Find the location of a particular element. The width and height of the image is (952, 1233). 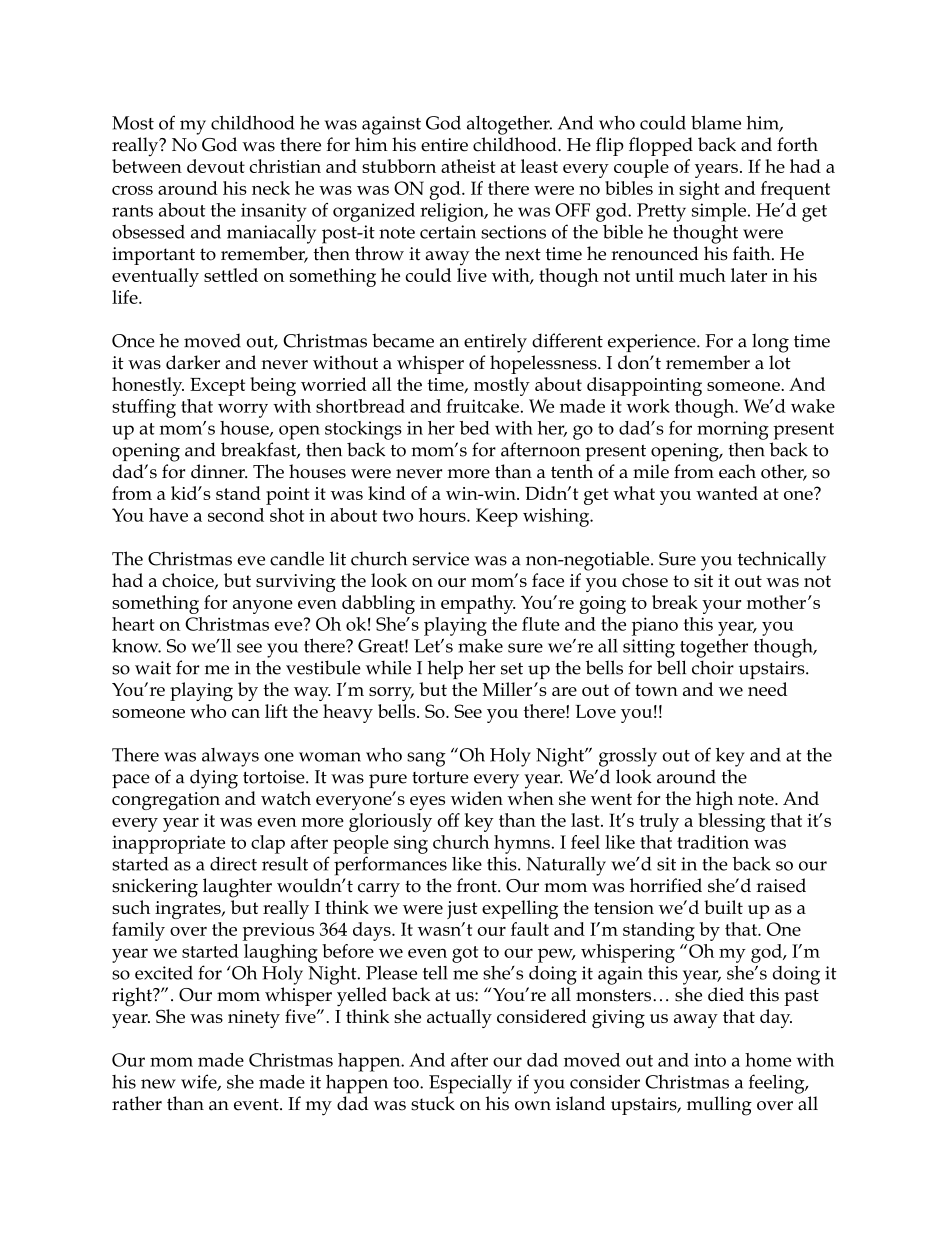

Especially is located at coordinates (470, 1084).
